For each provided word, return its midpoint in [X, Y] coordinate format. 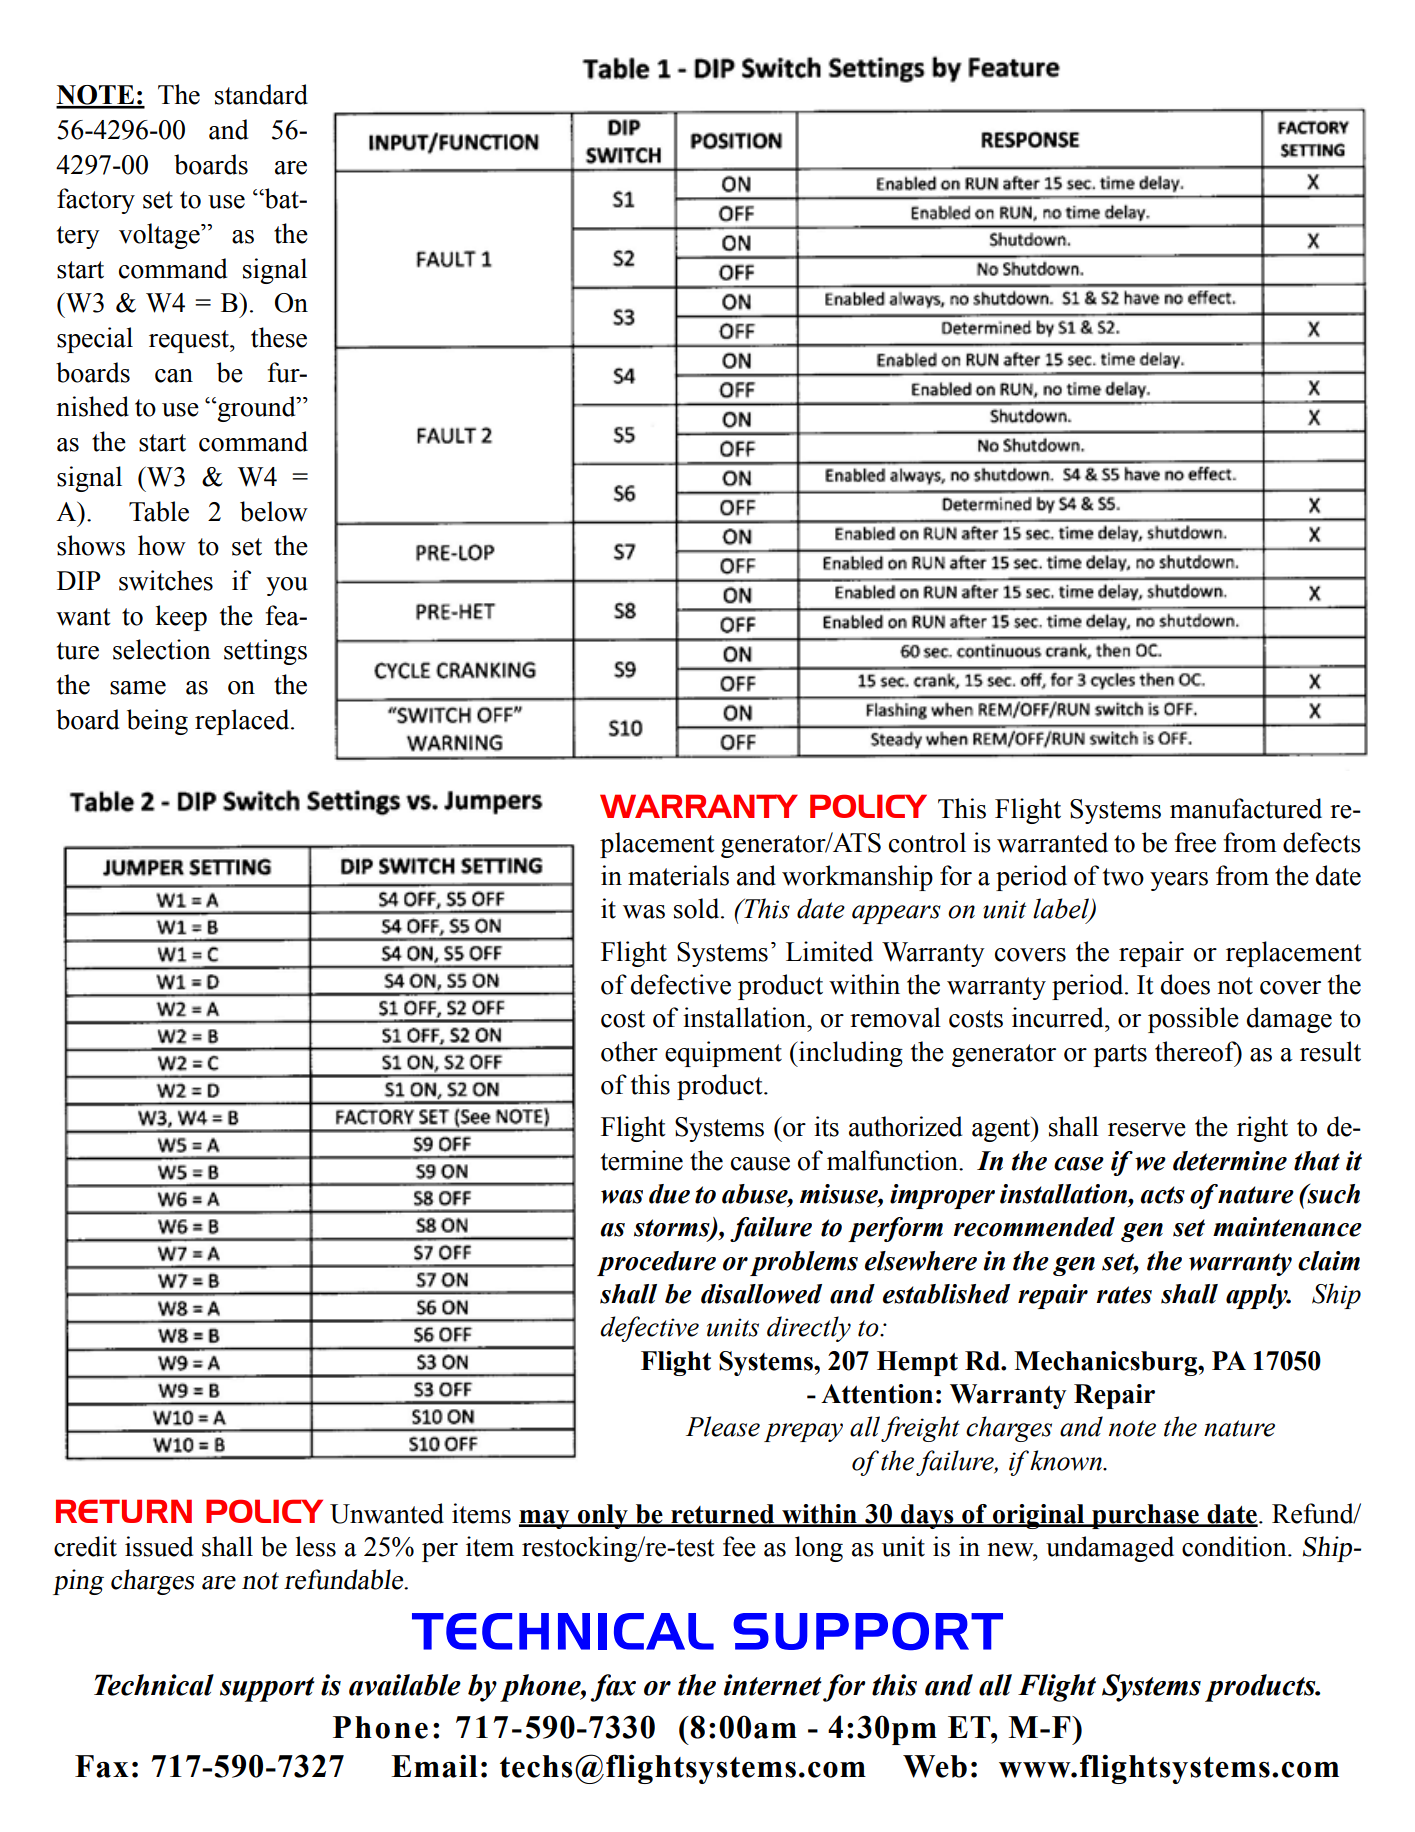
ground [256, 409]
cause [760, 1164]
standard [261, 94]
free [1195, 842]
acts [1162, 1195]
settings [265, 652]
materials [678, 875]
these [279, 337]
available [405, 1685]
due [669, 1194]
